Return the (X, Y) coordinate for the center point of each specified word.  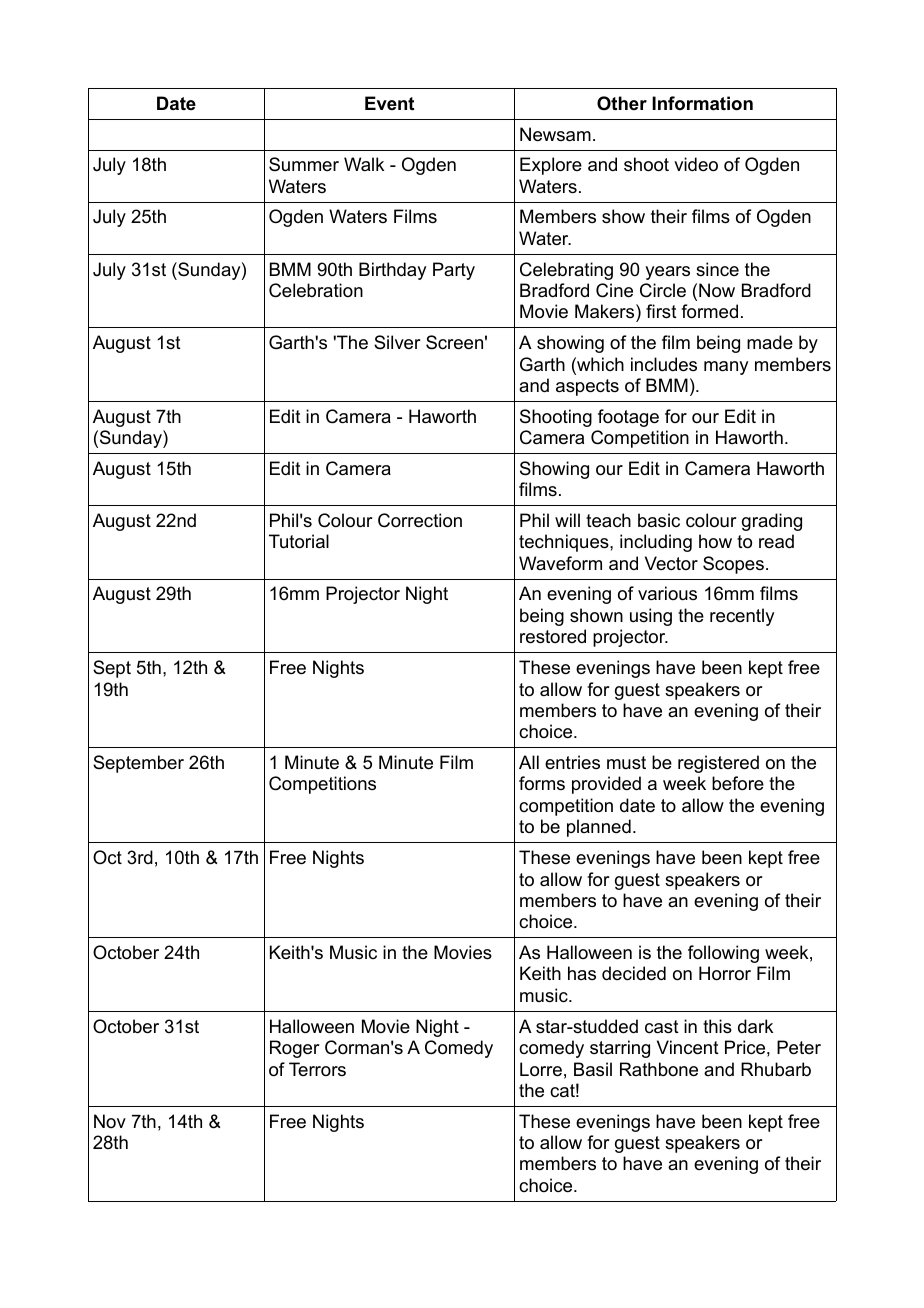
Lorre (541, 1069)
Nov (110, 1121)
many (726, 368)
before (738, 783)
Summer (304, 164)
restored (553, 636)
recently (742, 617)
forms (542, 783)
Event (389, 103)
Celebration (316, 290)
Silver (397, 342)
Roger (295, 1049)
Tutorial (299, 541)
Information (702, 103)
